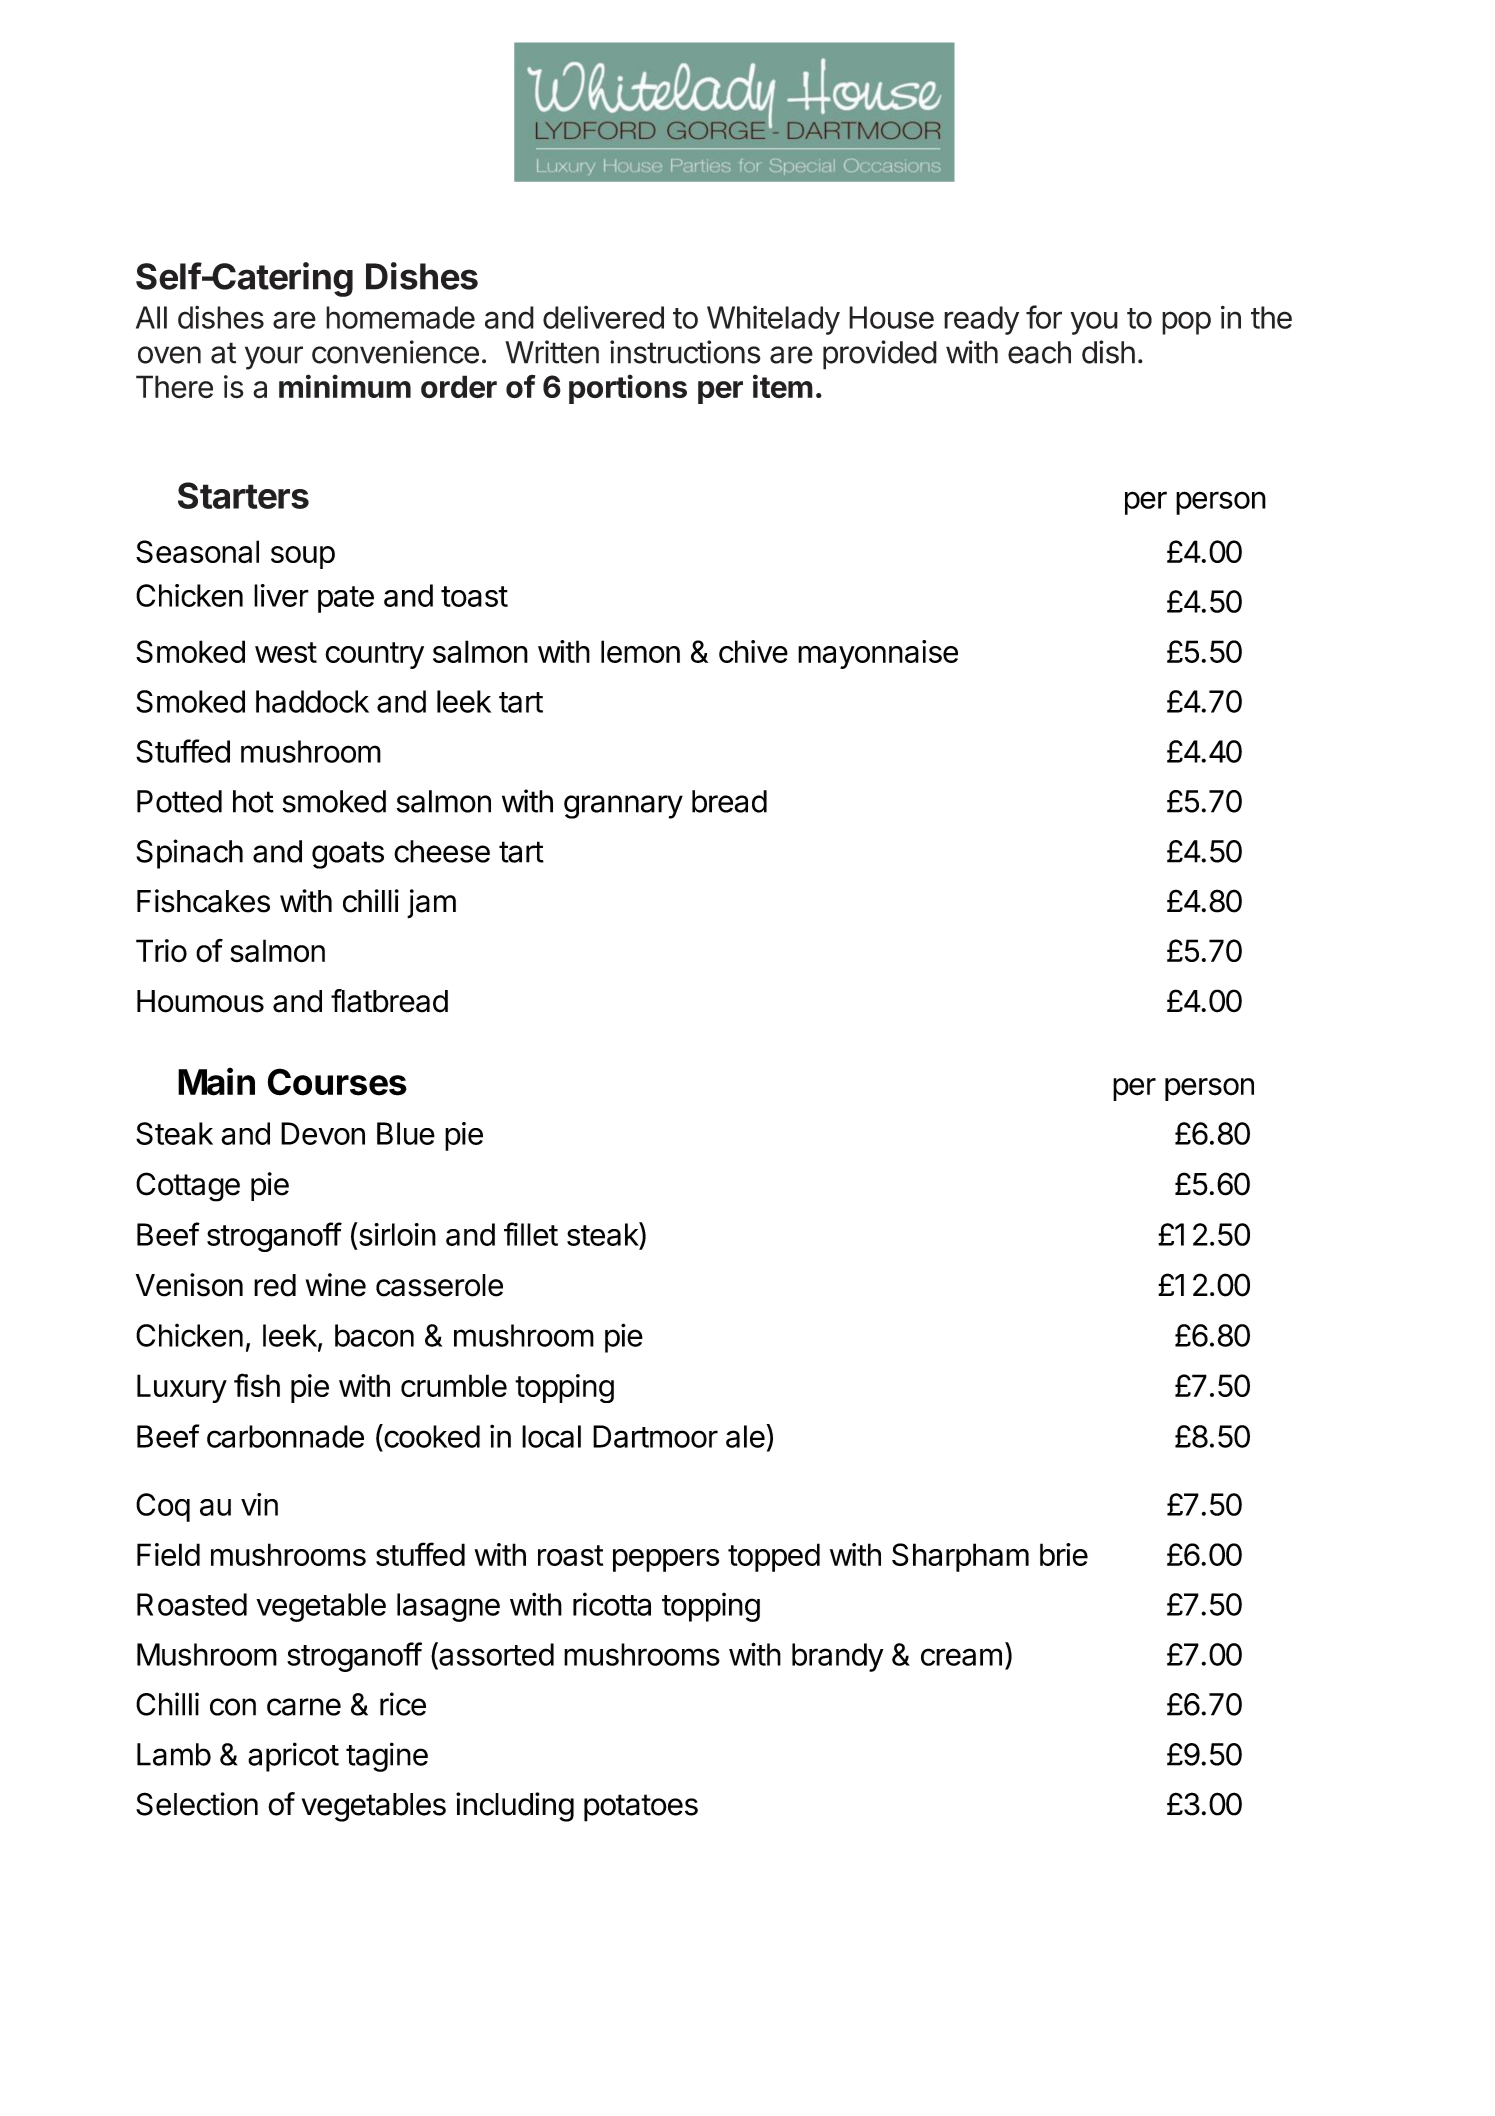 This image has height=2116, width=1495. What do you see at coordinates (286, 652) in the image?
I see `west` at bounding box center [286, 652].
